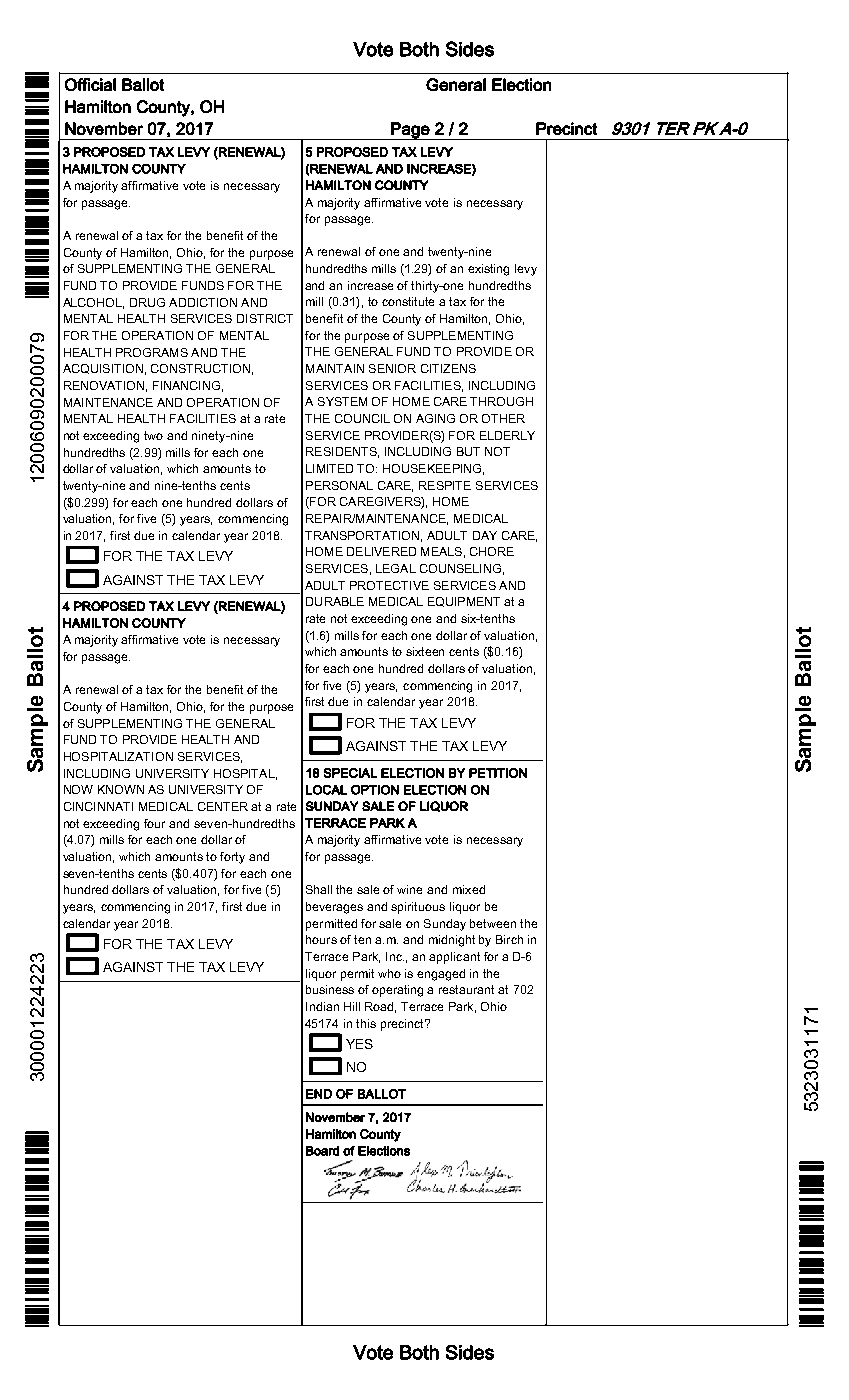 The height and width of the screenshot is (1400, 849). What do you see at coordinates (464, 602) in the screenshot?
I see `EQUIPMENT` at bounding box center [464, 602].
